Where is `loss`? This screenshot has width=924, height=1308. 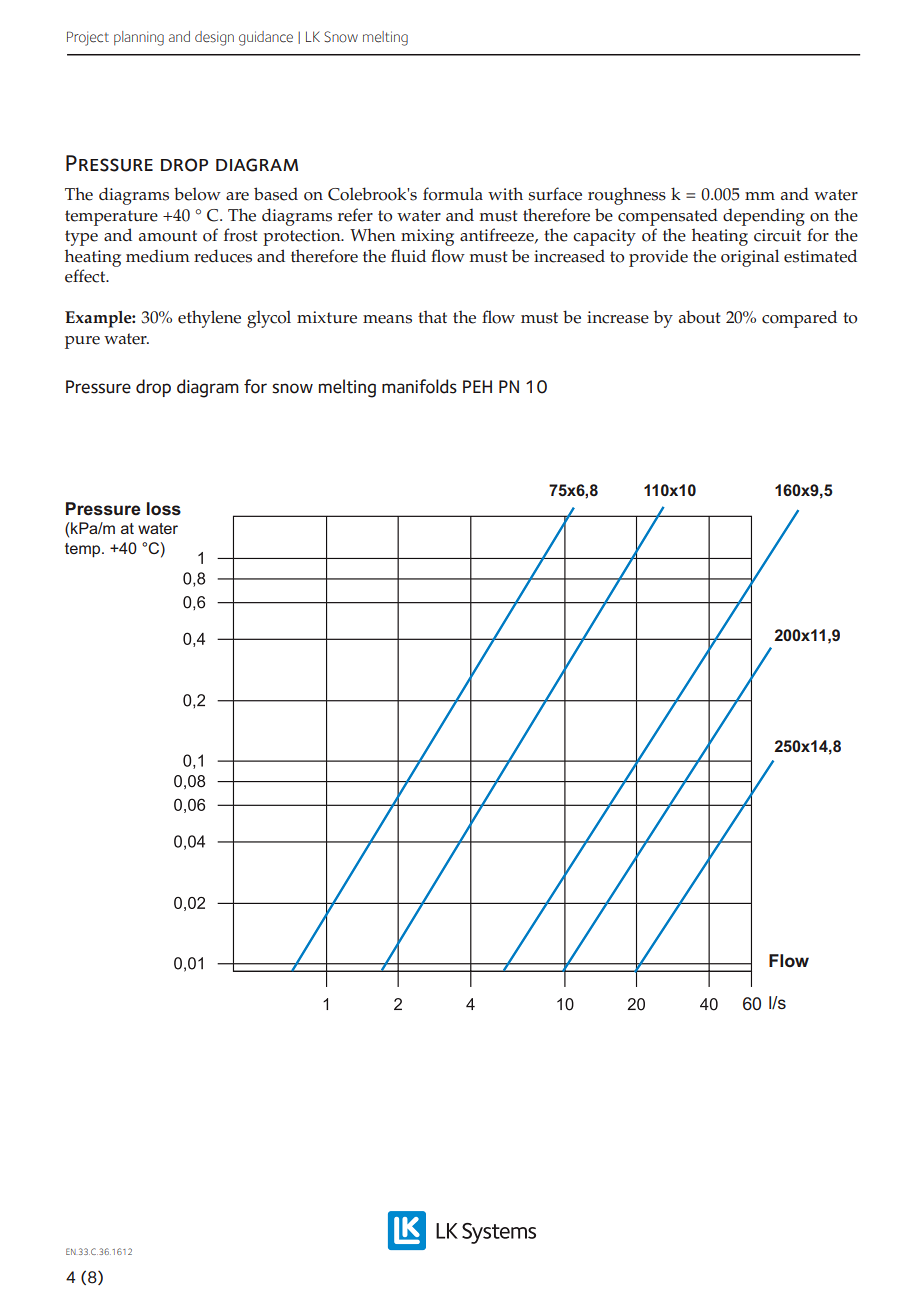
loss is located at coordinates (164, 509).
